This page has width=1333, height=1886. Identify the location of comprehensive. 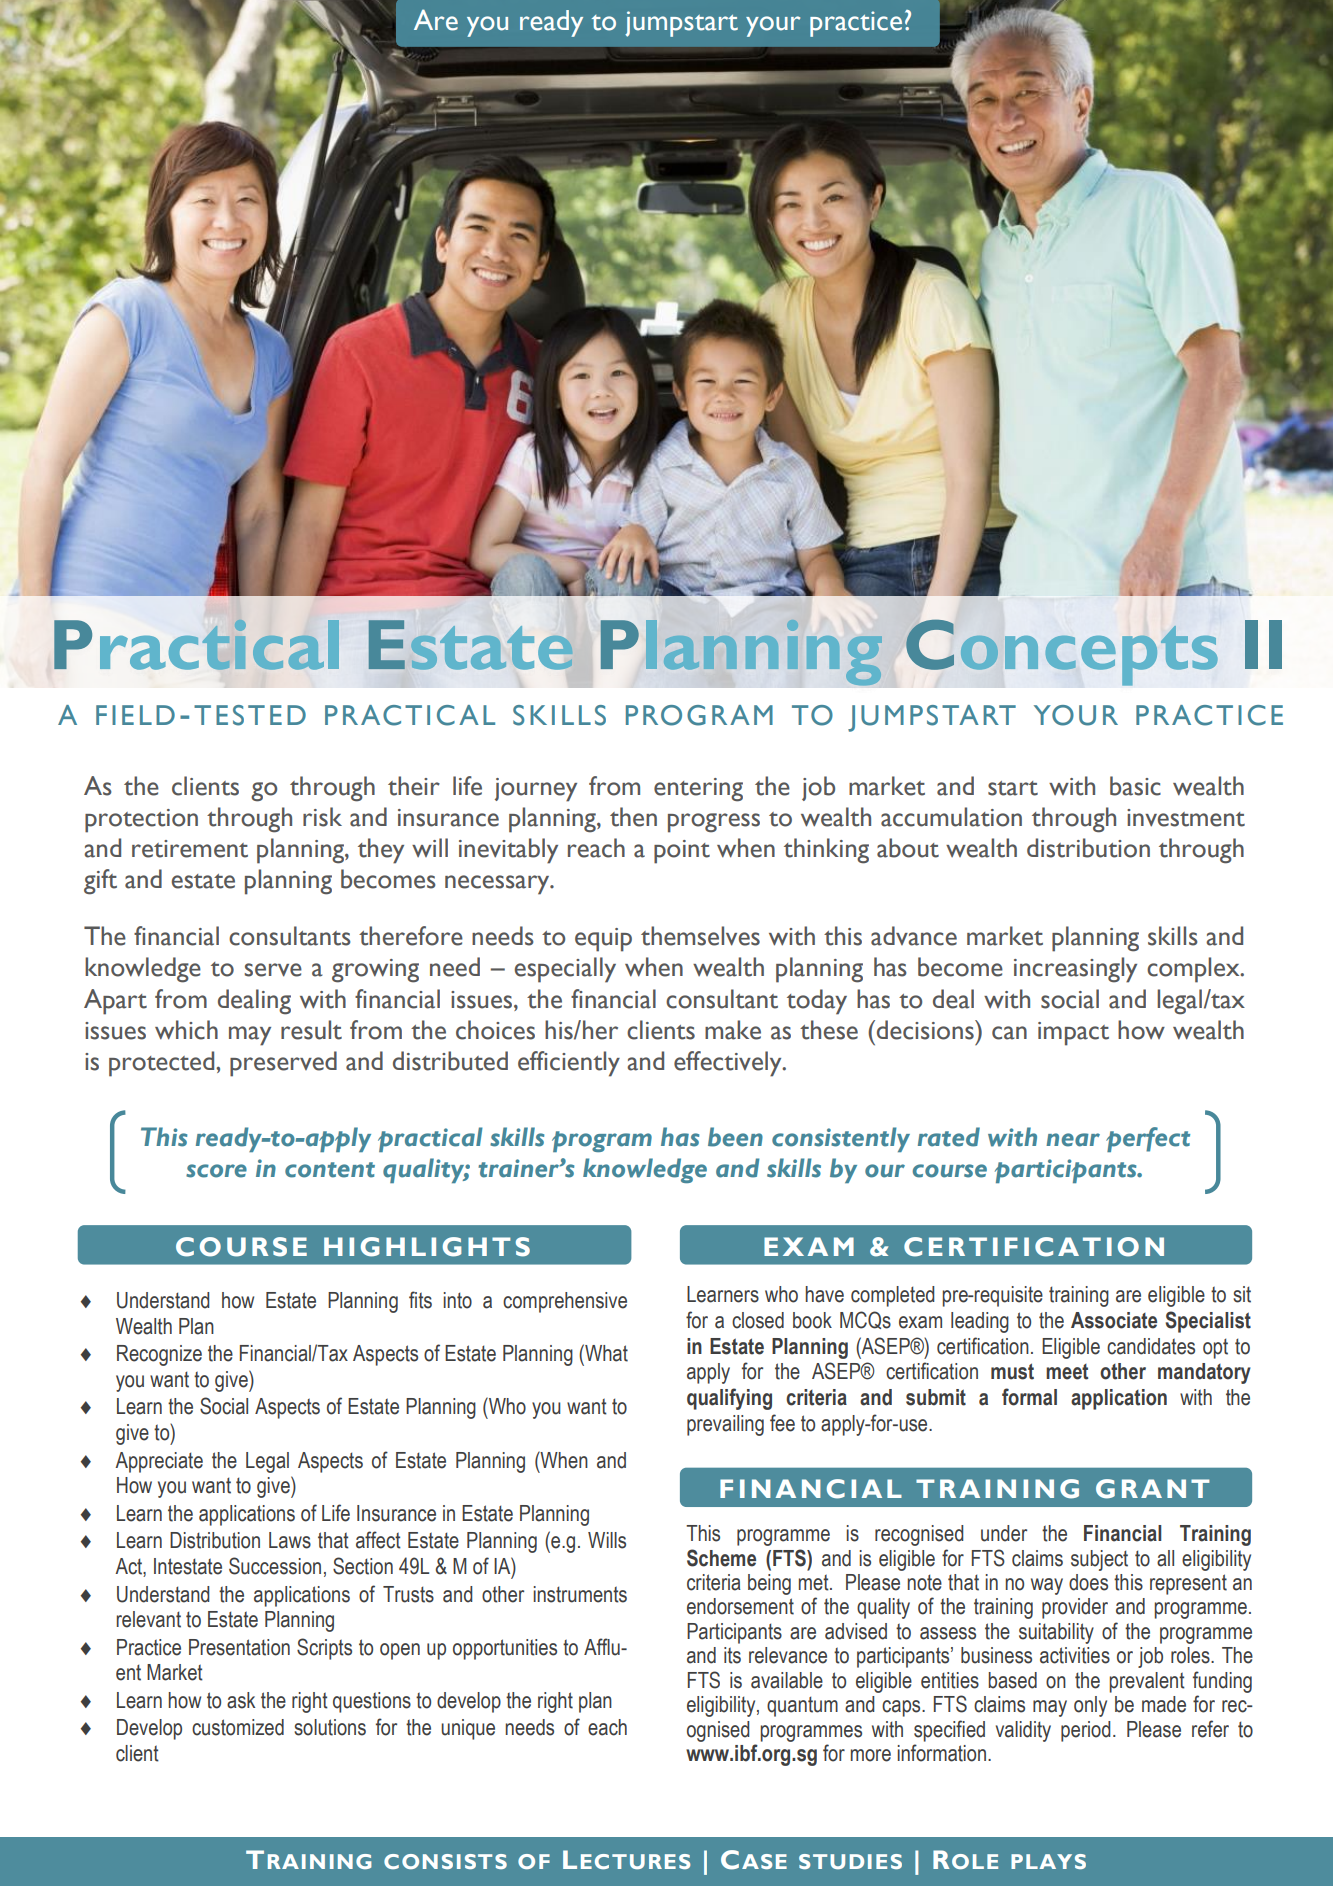
(565, 1302).
